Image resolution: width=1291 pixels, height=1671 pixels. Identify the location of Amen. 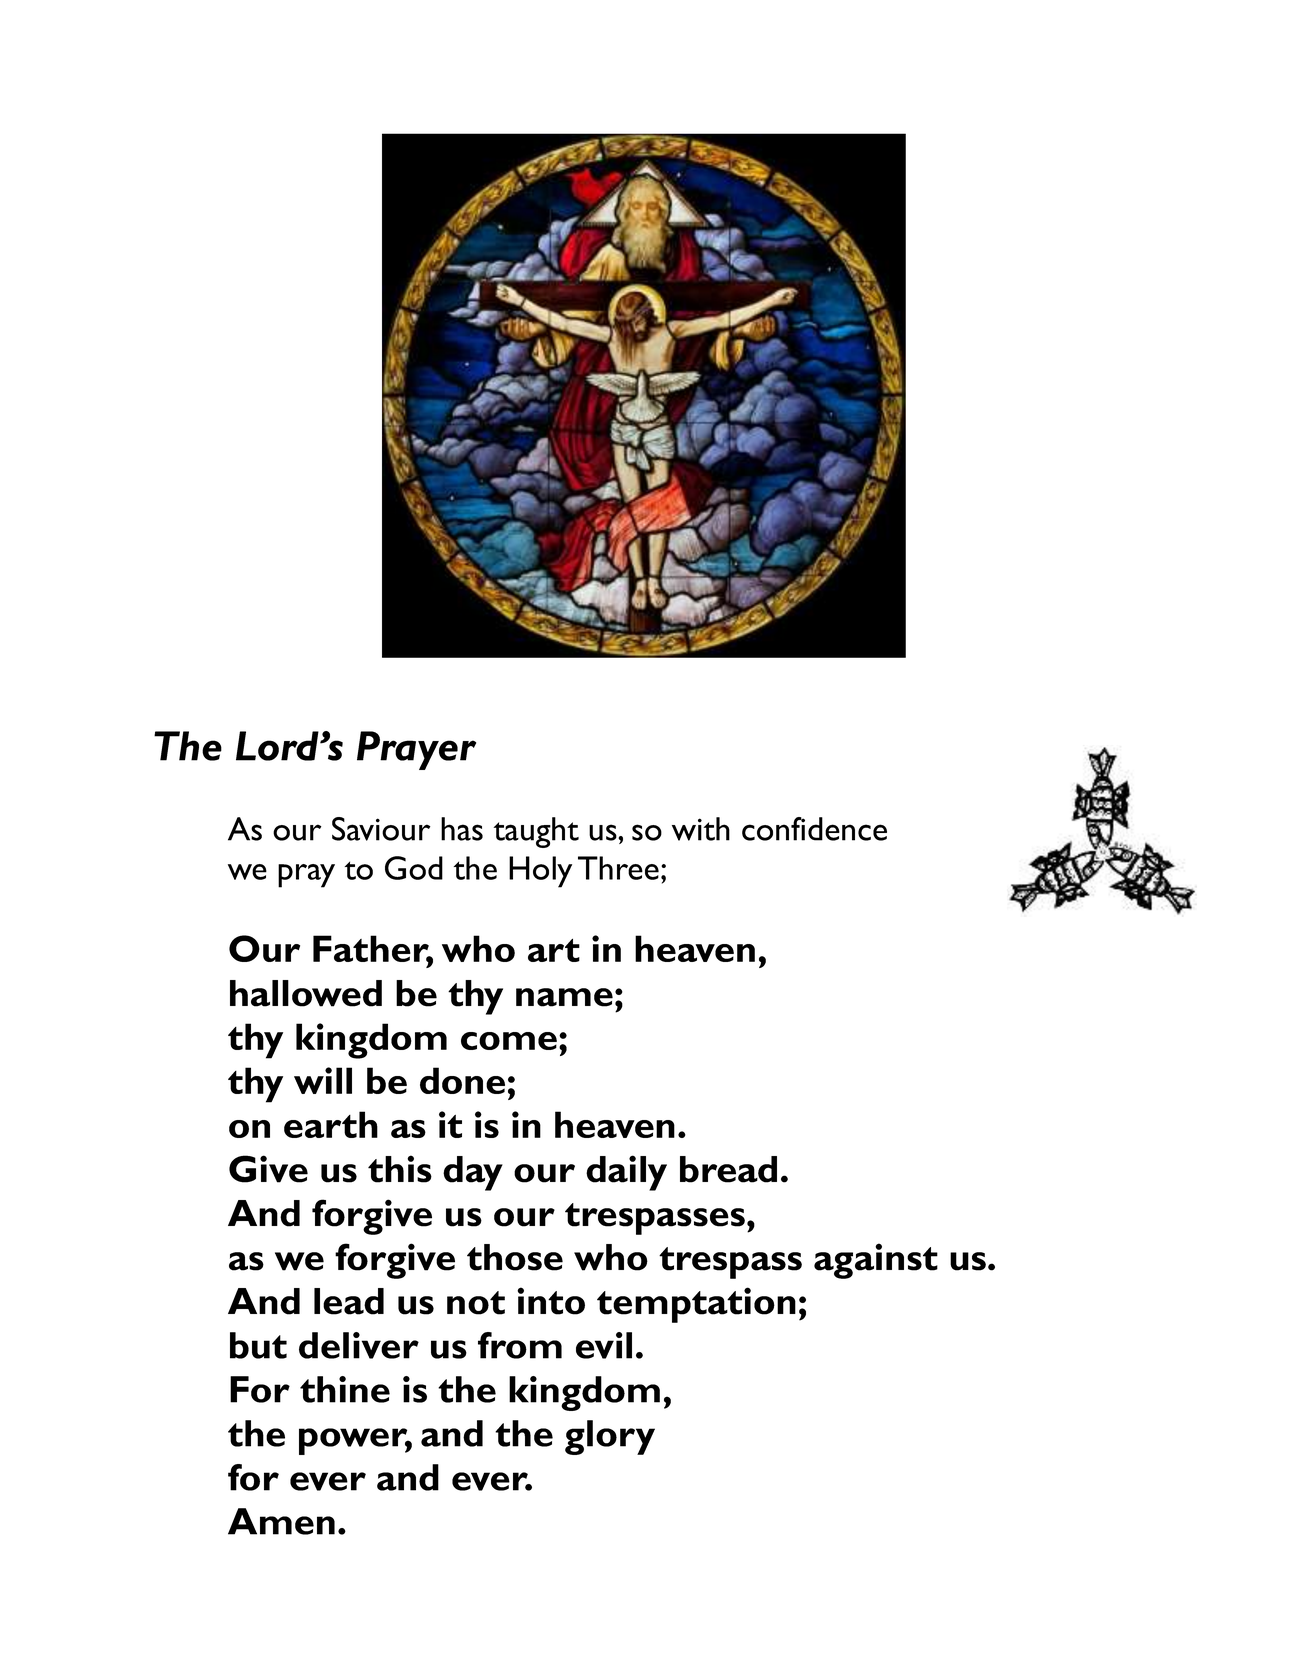
(281, 1521).
